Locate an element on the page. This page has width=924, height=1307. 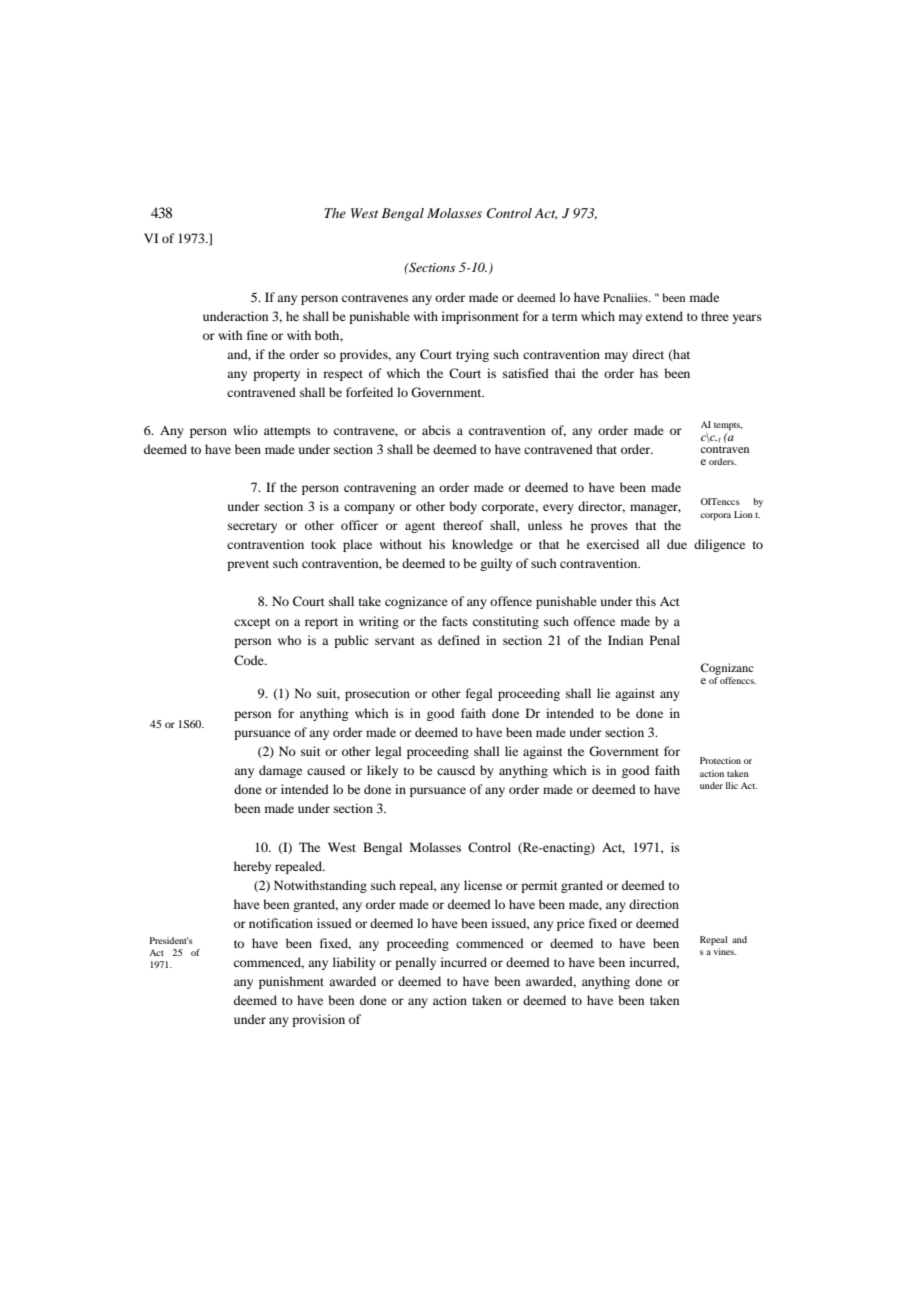
Lion is located at coordinates (743, 514).
